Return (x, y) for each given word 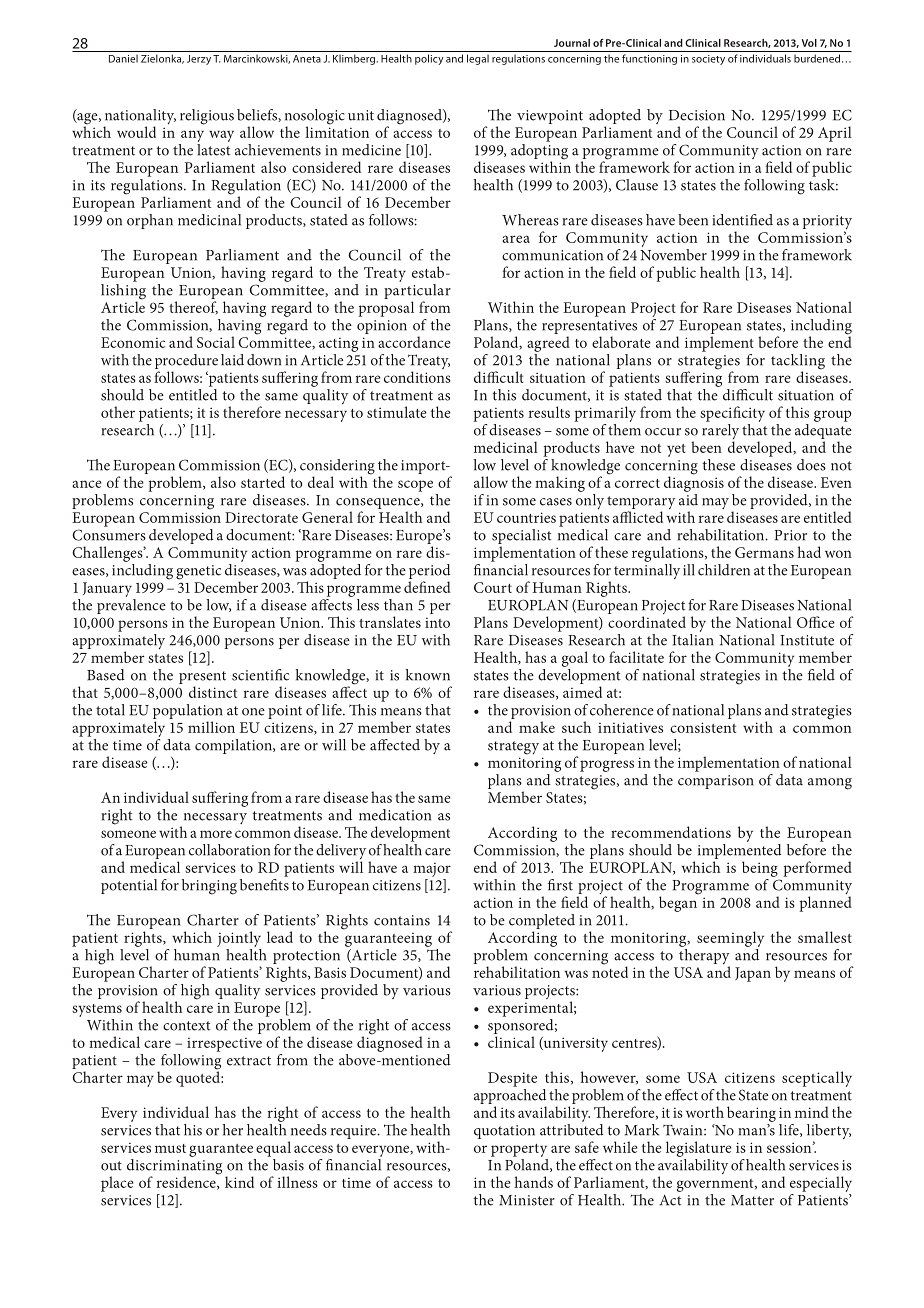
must (170, 1148)
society (708, 60)
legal (478, 59)
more (216, 834)
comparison (715, 782)
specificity (732, 414)
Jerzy (199, 60)
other (118, 412)
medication (395, 815)
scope (415, 486)
